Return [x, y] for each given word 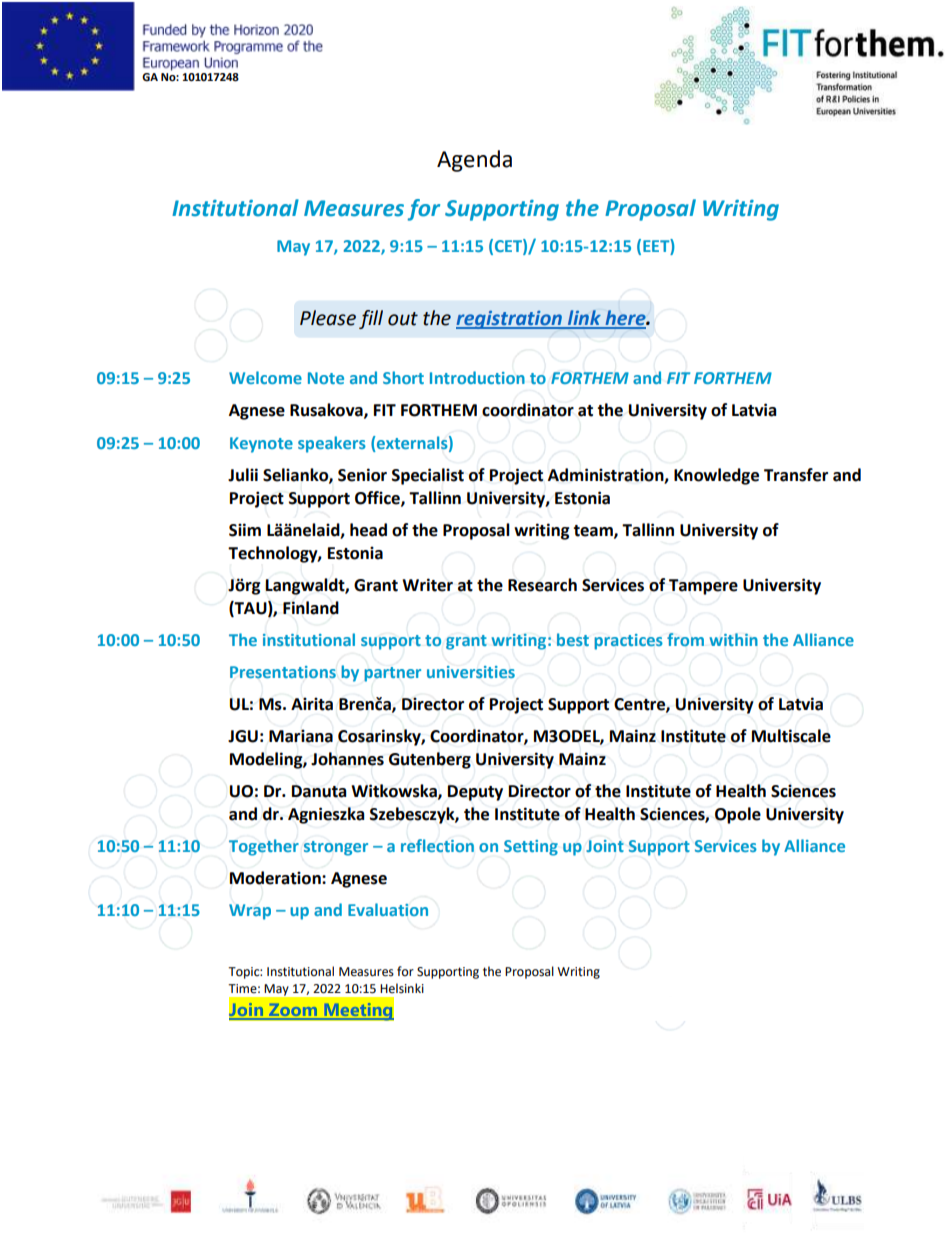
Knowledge [716, 476]
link [584, 319]
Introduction [477, 377]
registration [510, 320]
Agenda [474, 161]
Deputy [475, 793]
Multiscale [791, 736]
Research [542, 585]
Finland [311, 608]
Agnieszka [326, 815]
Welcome [265, 377]
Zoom [293, 1011]
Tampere [703, 587]
